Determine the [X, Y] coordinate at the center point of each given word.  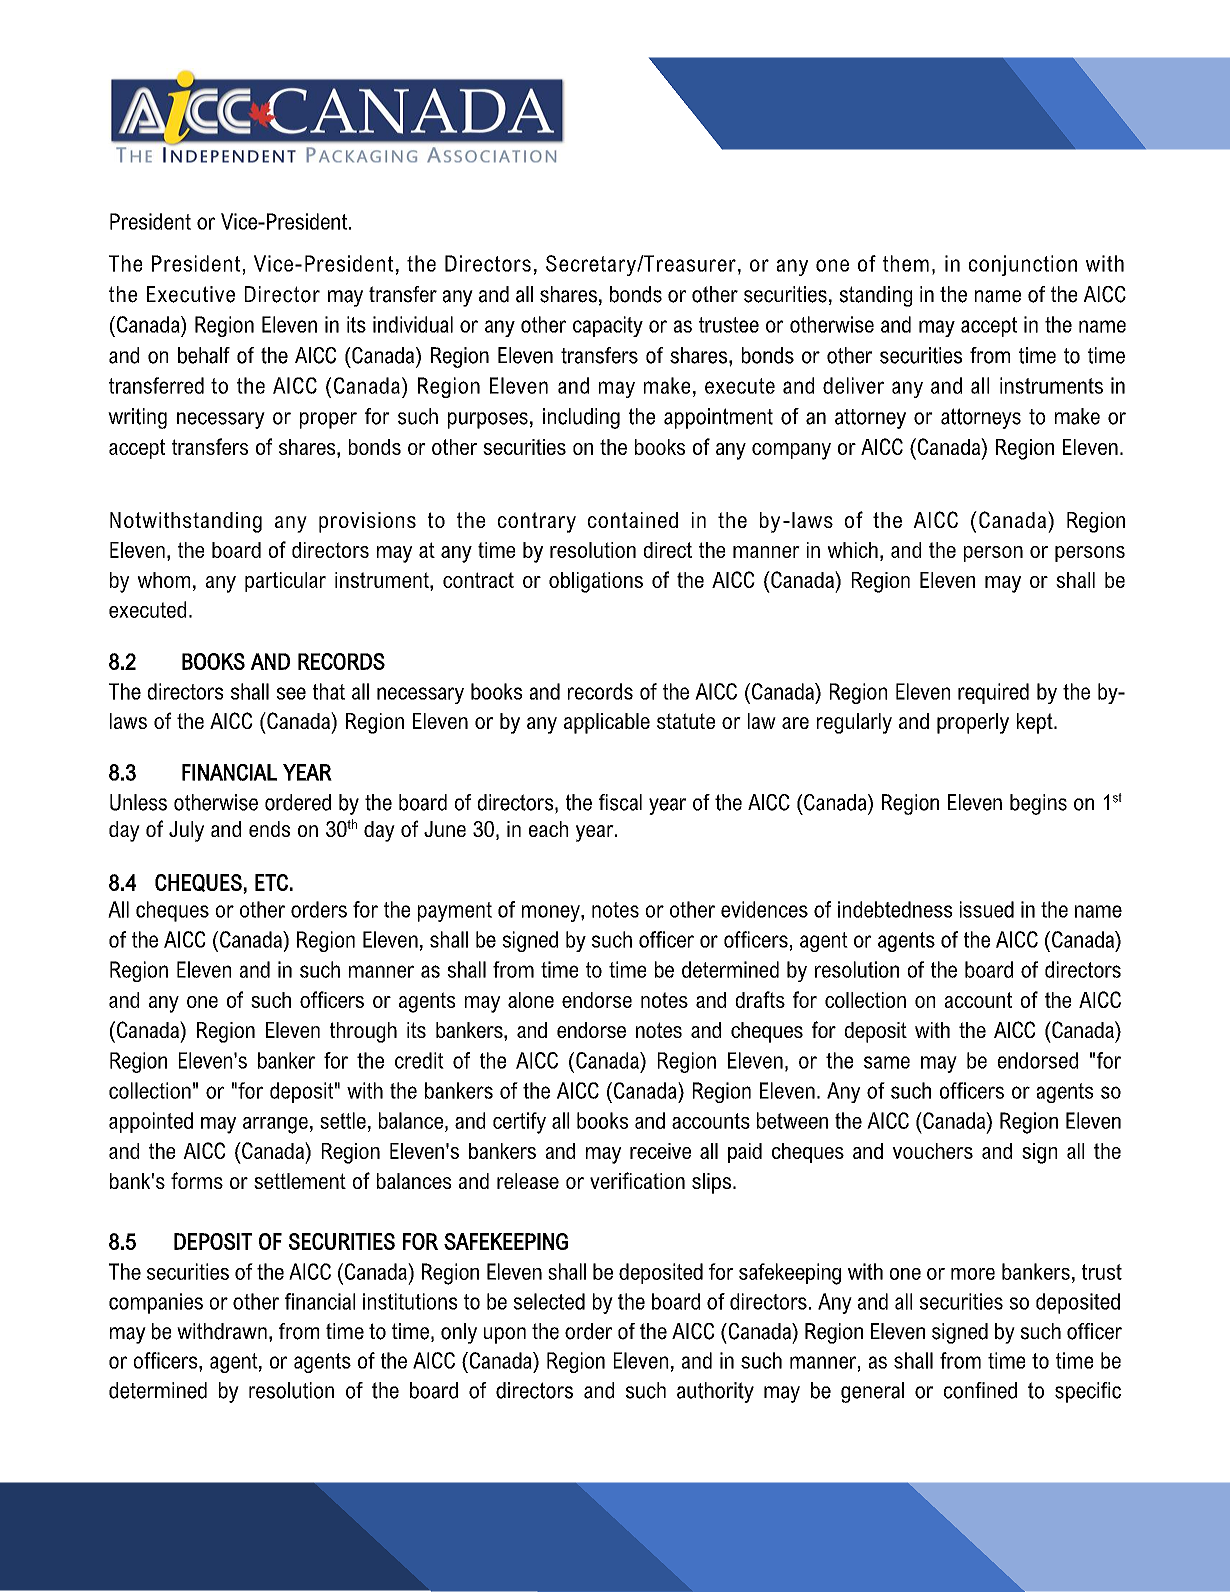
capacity [608, 326]
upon [505, 1335]
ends [269, 829]
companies [156, 1303]
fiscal [620, 802]
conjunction [1023, 265]
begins [1038, 804]
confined [980, 1390]
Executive [191, 294]
